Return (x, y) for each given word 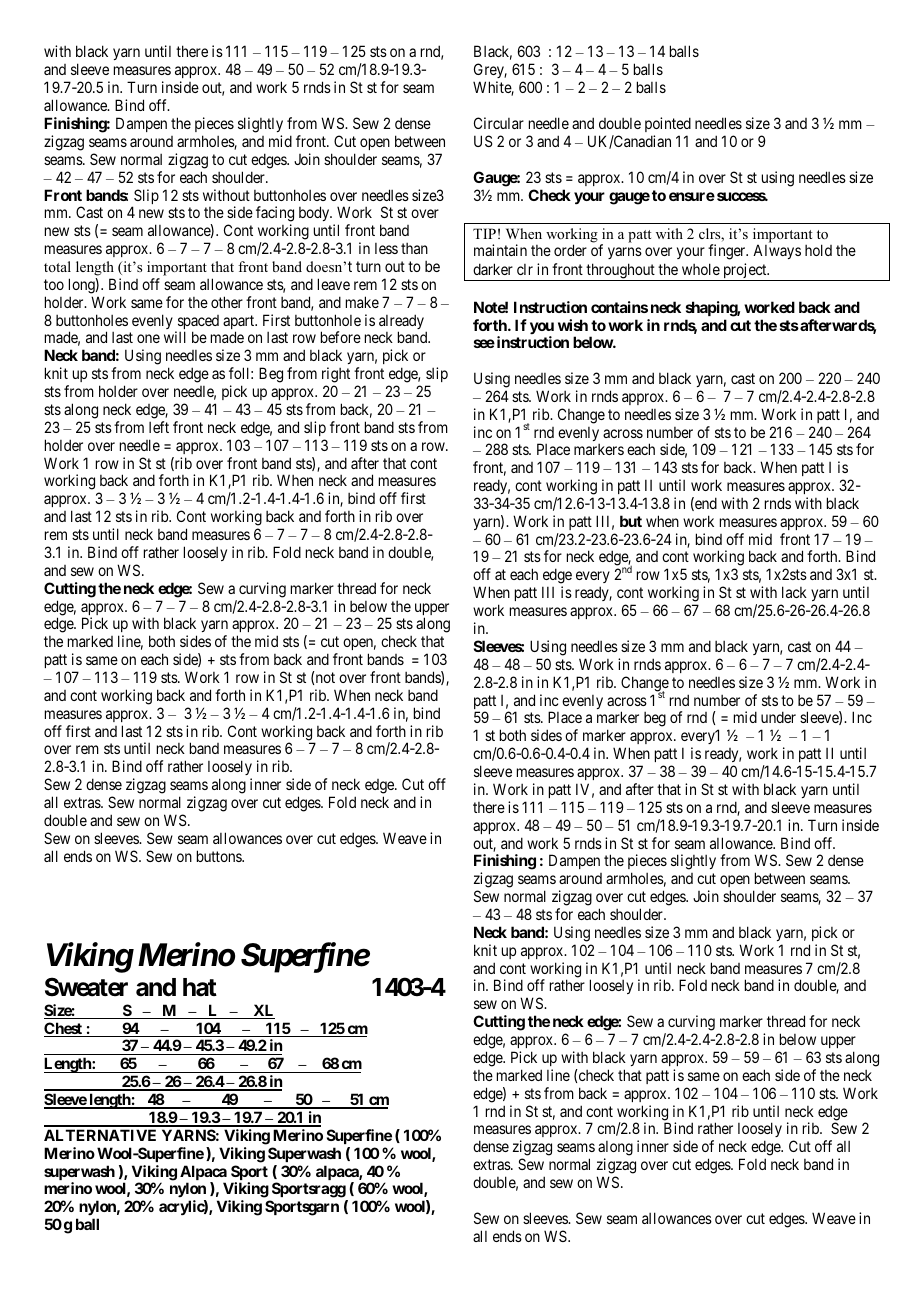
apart (240, 323)
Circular (499, 123)
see (484, 343)
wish (573, 325)
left (159, 427)
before (341, 337)
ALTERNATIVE (100, 1135)
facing (275, 215)
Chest (64, 1029)
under (778, 717)
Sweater (86, 987)
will (175, 337)
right (336, 375)
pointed (668, 124)
